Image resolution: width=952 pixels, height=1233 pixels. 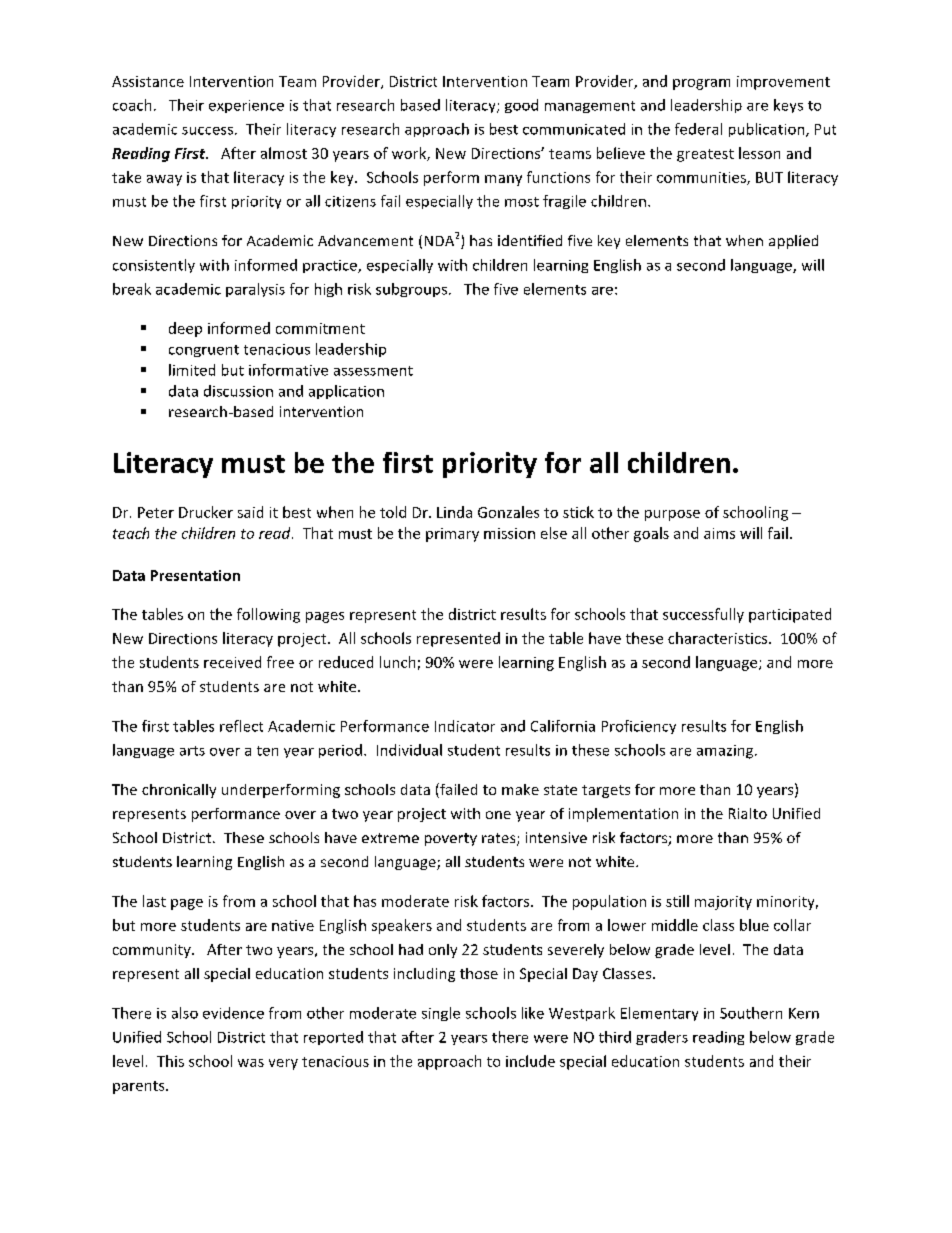 What do you see at coordinates (498, 815) in the page?
I see `one` at bounding box center [498, 815].
